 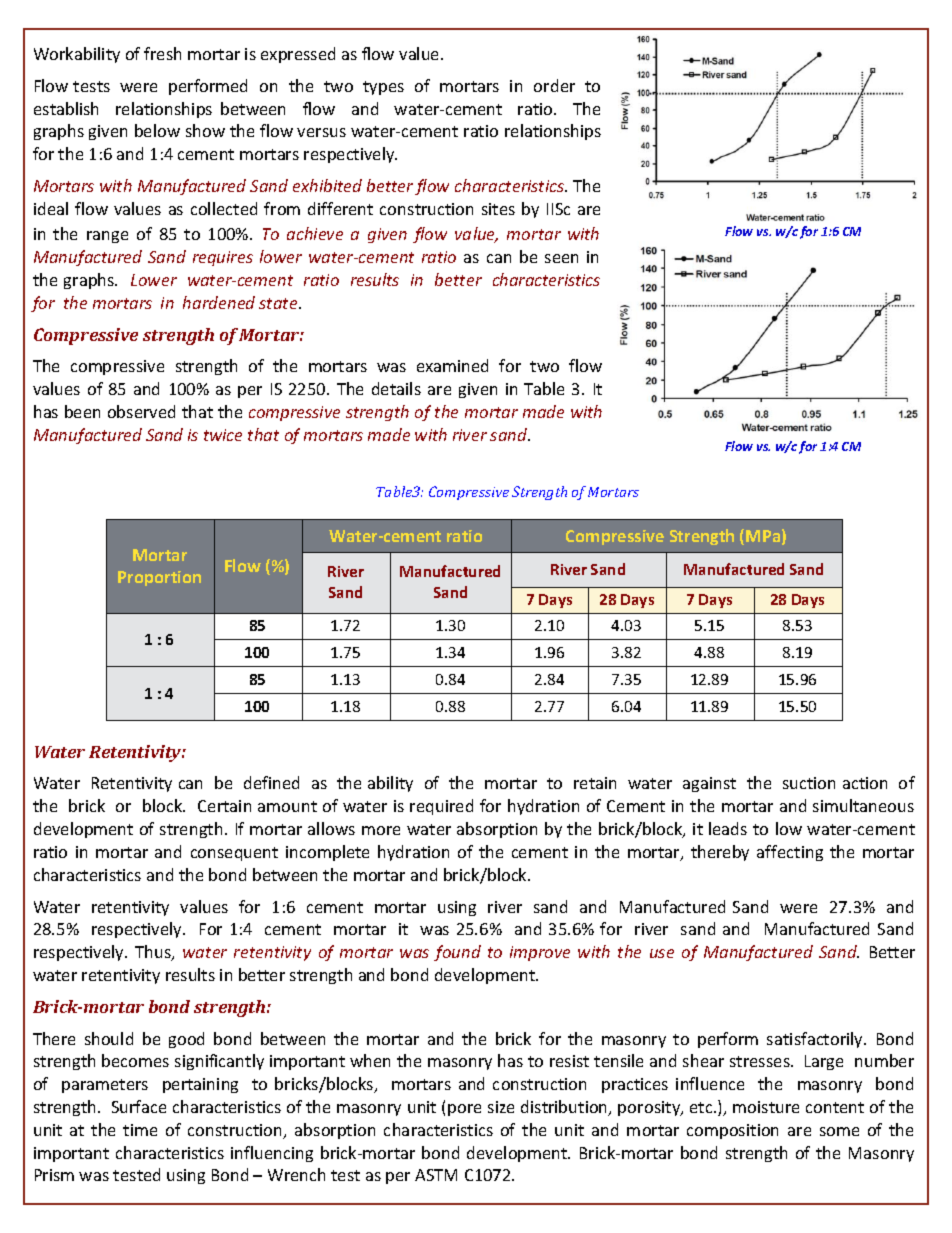 What do you see at coordinates (383, 88) in the page?
I see `types` at bounding box center [383, 88].
